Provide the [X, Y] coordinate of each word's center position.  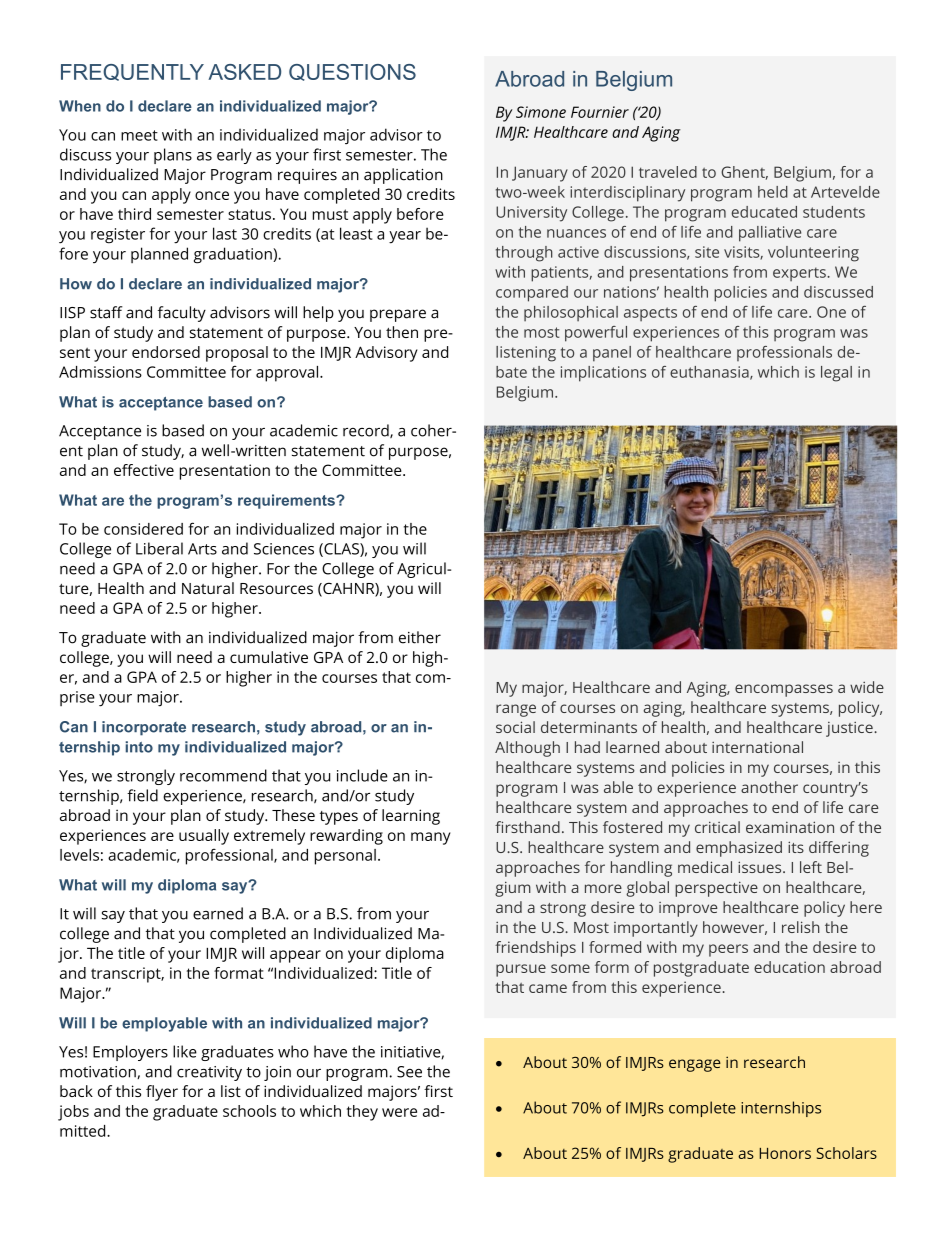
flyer [162, 1093]
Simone [541, 112]
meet [139, 135]
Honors [785, 1153]
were [399, 1112]
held [773, 192]
